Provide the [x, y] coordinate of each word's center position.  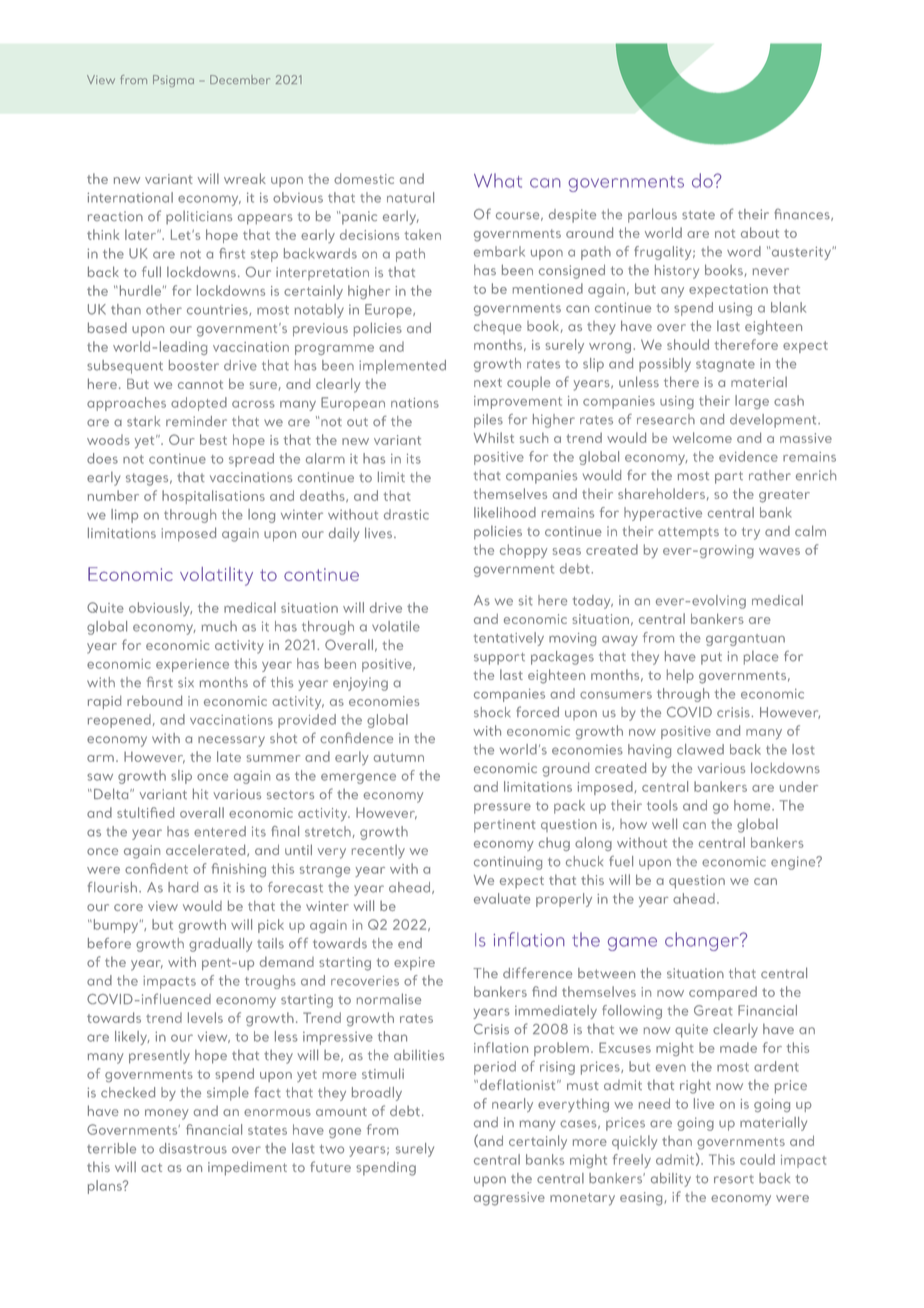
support [499, 659]
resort [734, 1179]
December [240, 79]
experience [192, 665]
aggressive [509, 1199]
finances [803, 215]
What [498, 180]
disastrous [193, 1148]
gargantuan [745, 640]
